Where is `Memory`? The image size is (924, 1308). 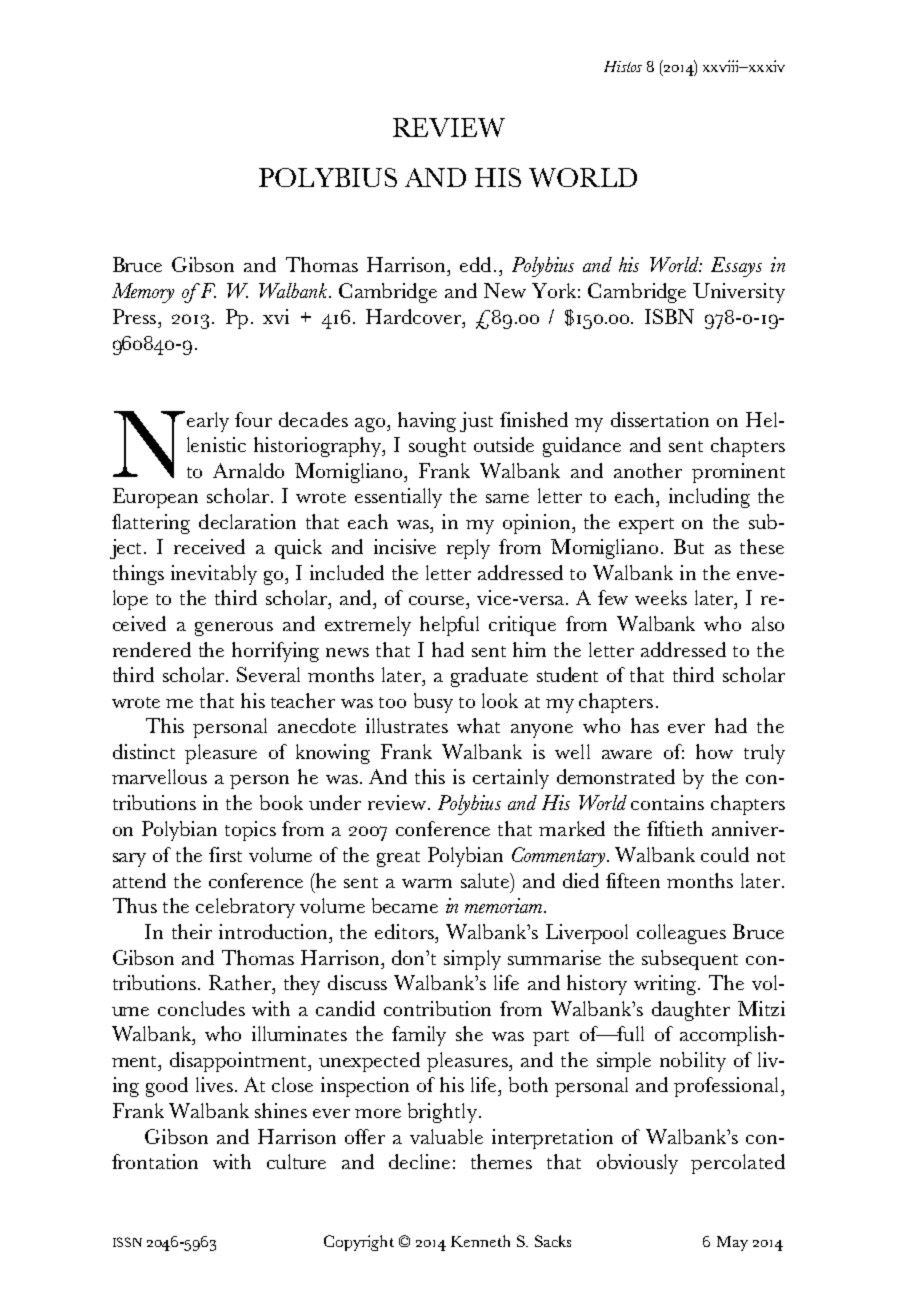 Memory is located at coordinates (143, 293).
